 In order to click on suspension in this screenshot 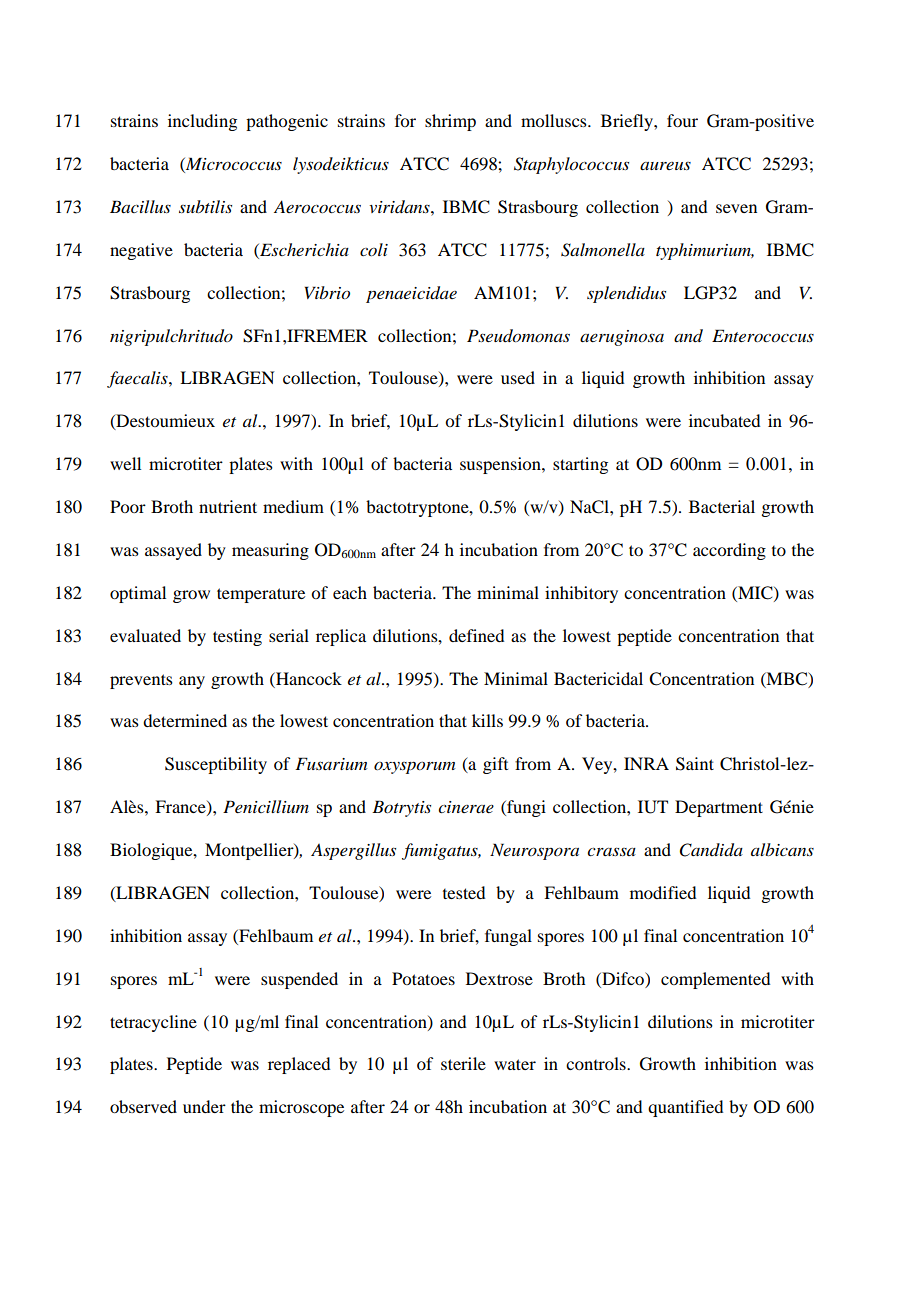, I will do `click(501, 465)`.
